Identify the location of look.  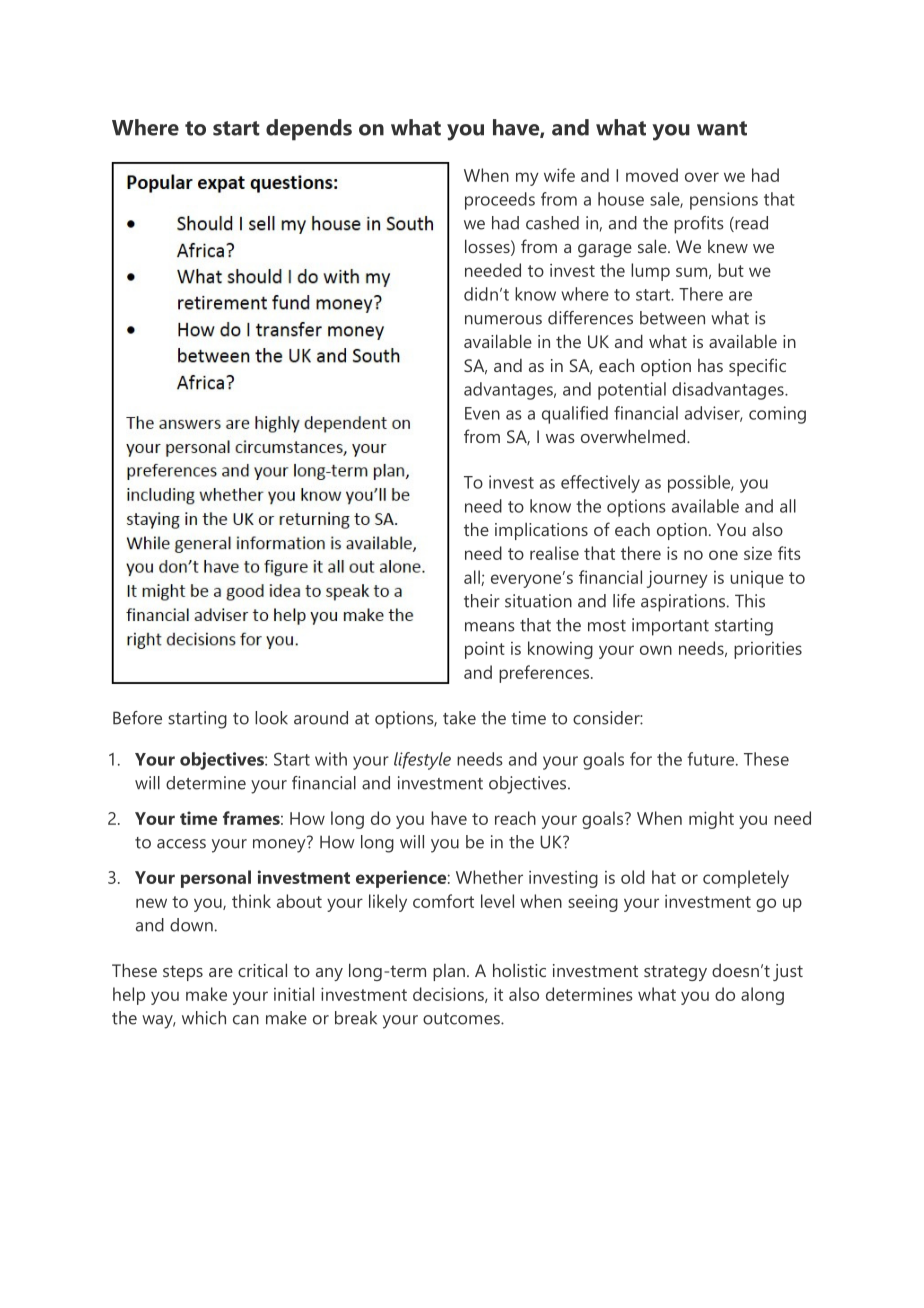
(271, 718).
